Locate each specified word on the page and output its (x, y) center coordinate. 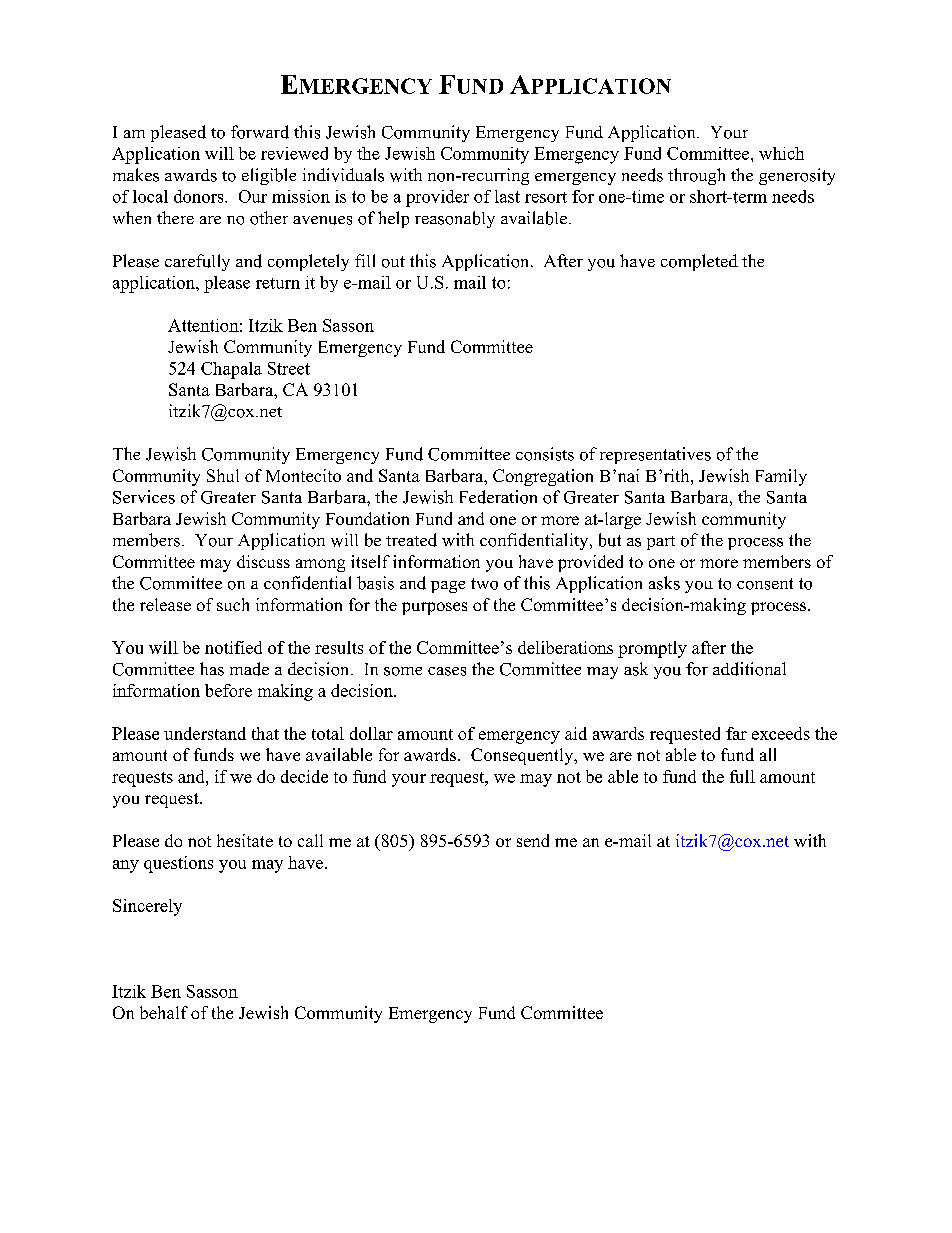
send (533, 840)
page (448, 587)
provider (437, 198)
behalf (164, 1012)
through (696, 176)
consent (765, 584)
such (233, 604)
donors (200, 196)
